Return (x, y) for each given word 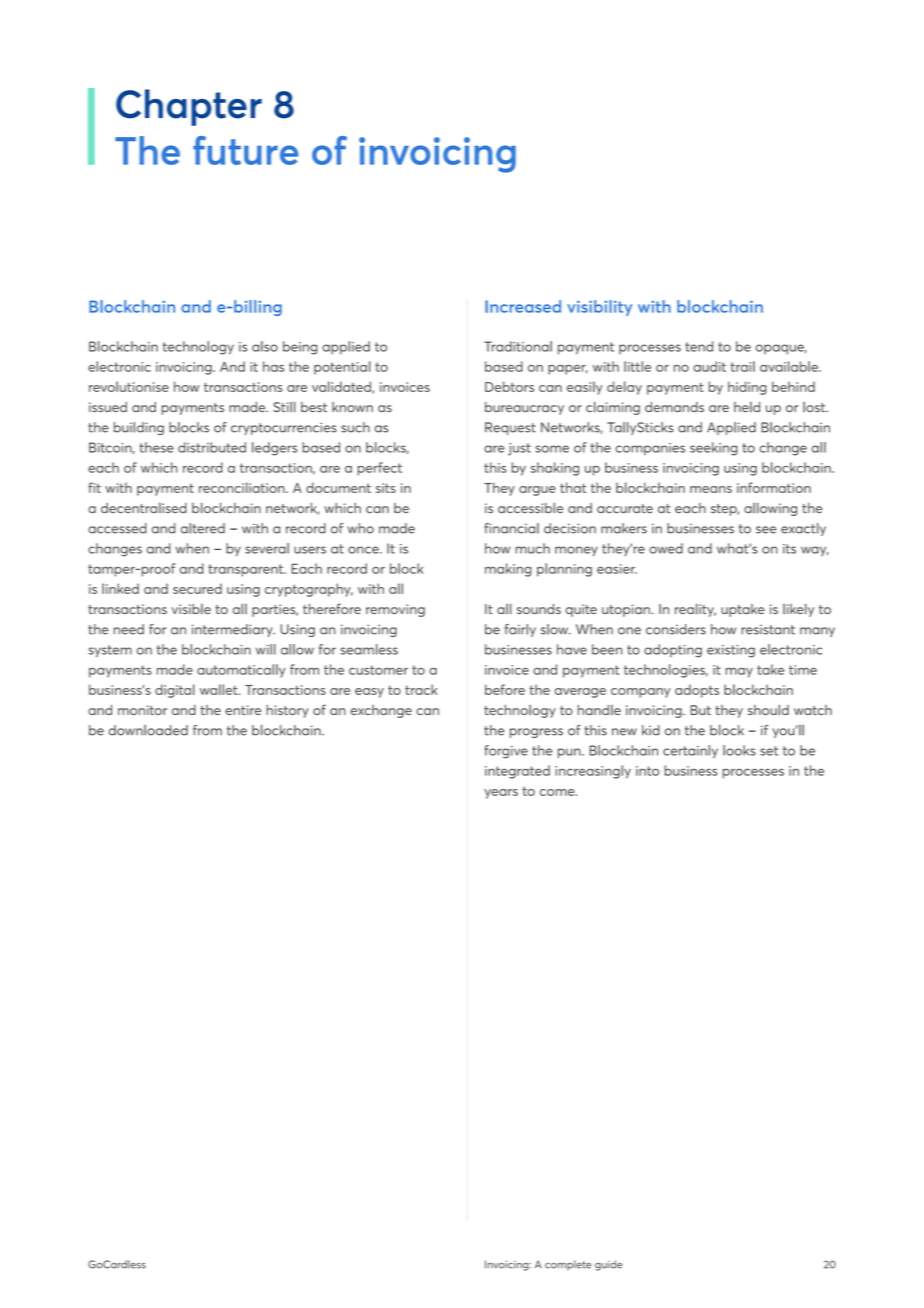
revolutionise (129, 386)
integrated (517, 772)
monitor (142, 710)
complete (568, 1265)
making (508, 570)
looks (739, 750)
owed (666, 548)
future (245, 150)
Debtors (509, 386)
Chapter (189, 107)
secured (197, 588)
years (501, 794)
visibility (599, 308)
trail (742, 366)
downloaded (148, 730)
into (647, 771)
